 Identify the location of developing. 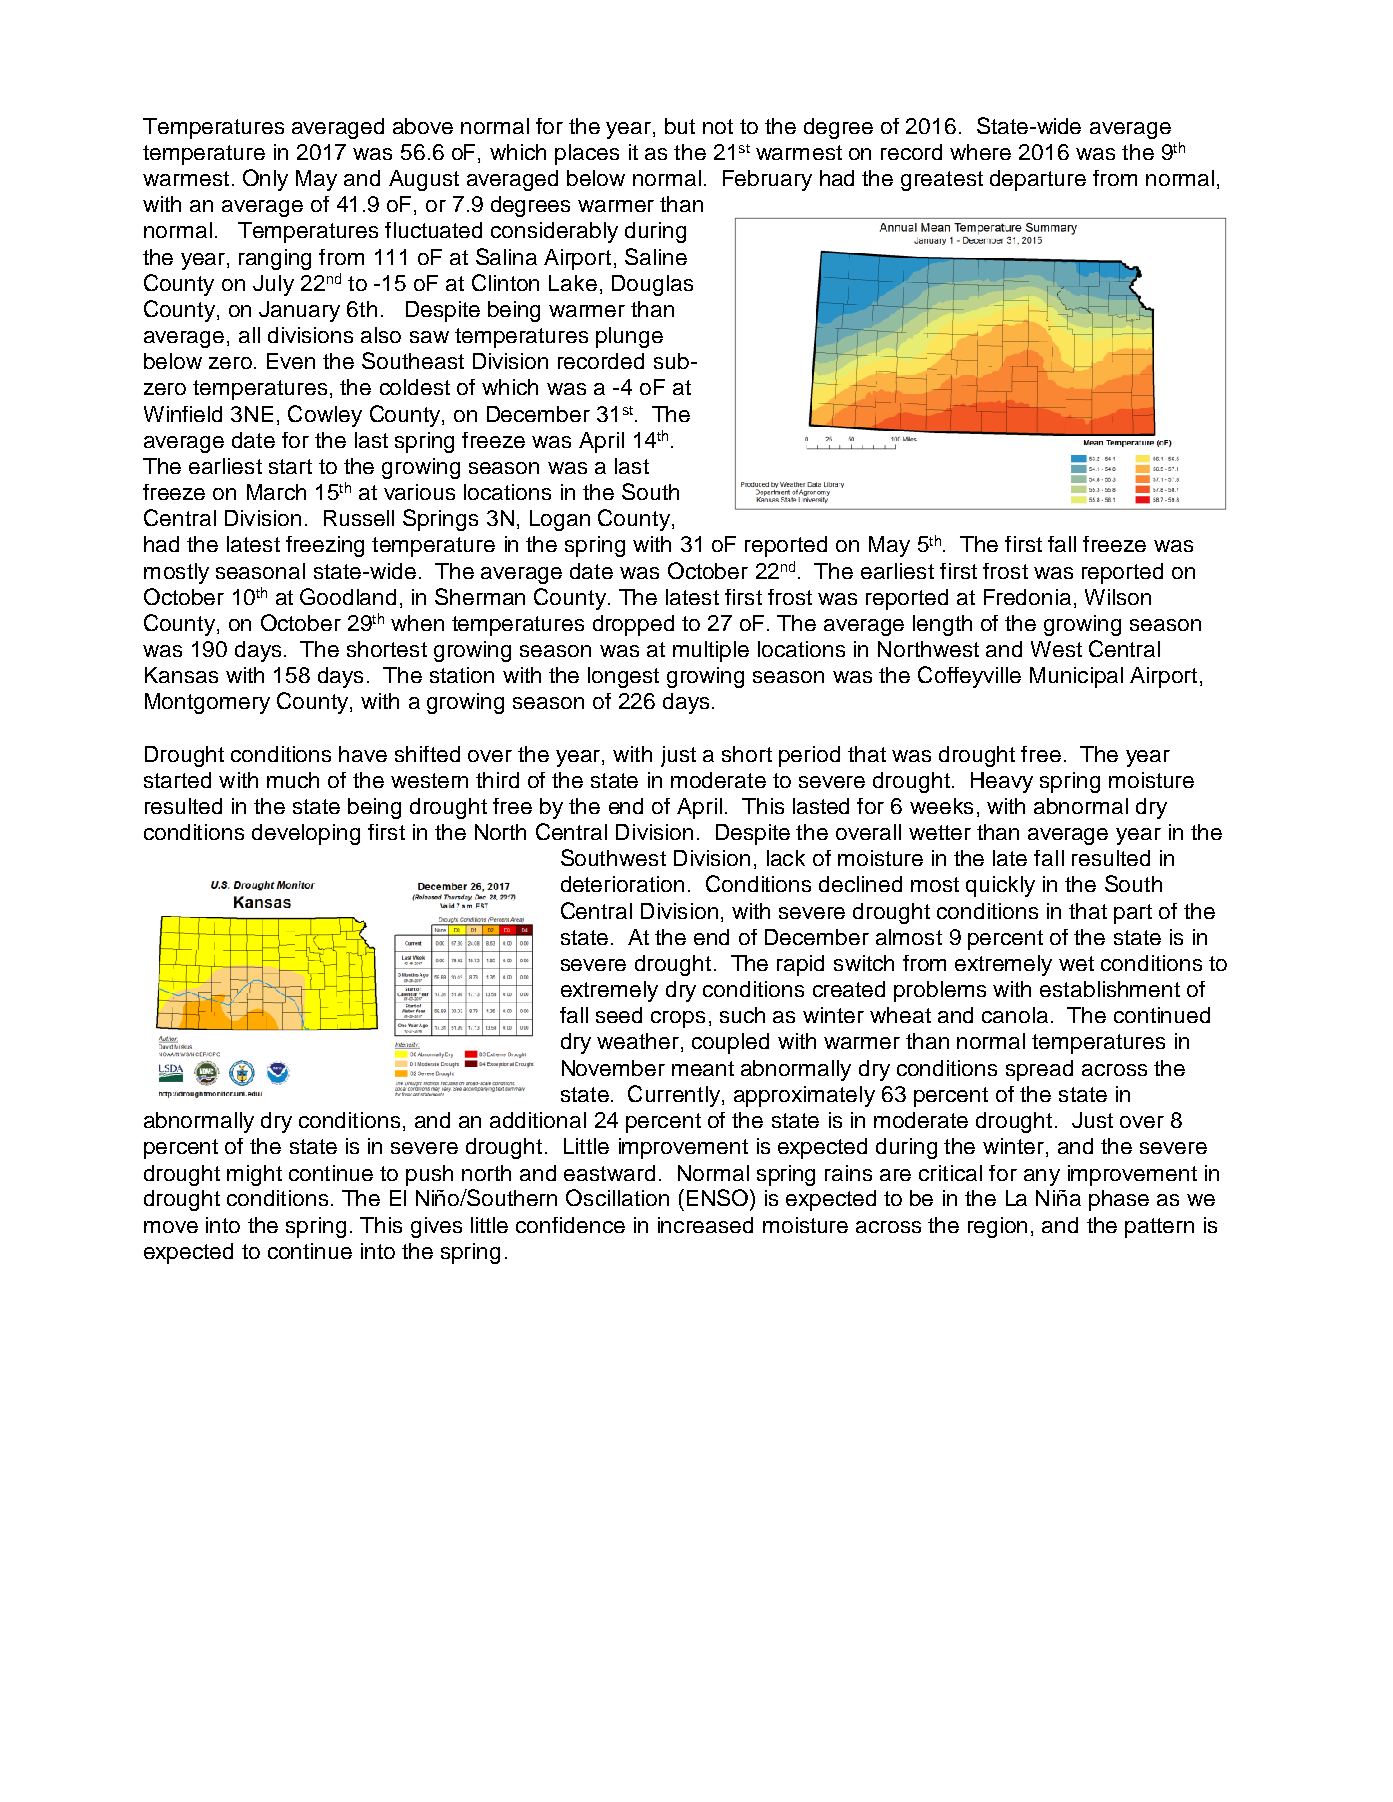
(306, 834).
